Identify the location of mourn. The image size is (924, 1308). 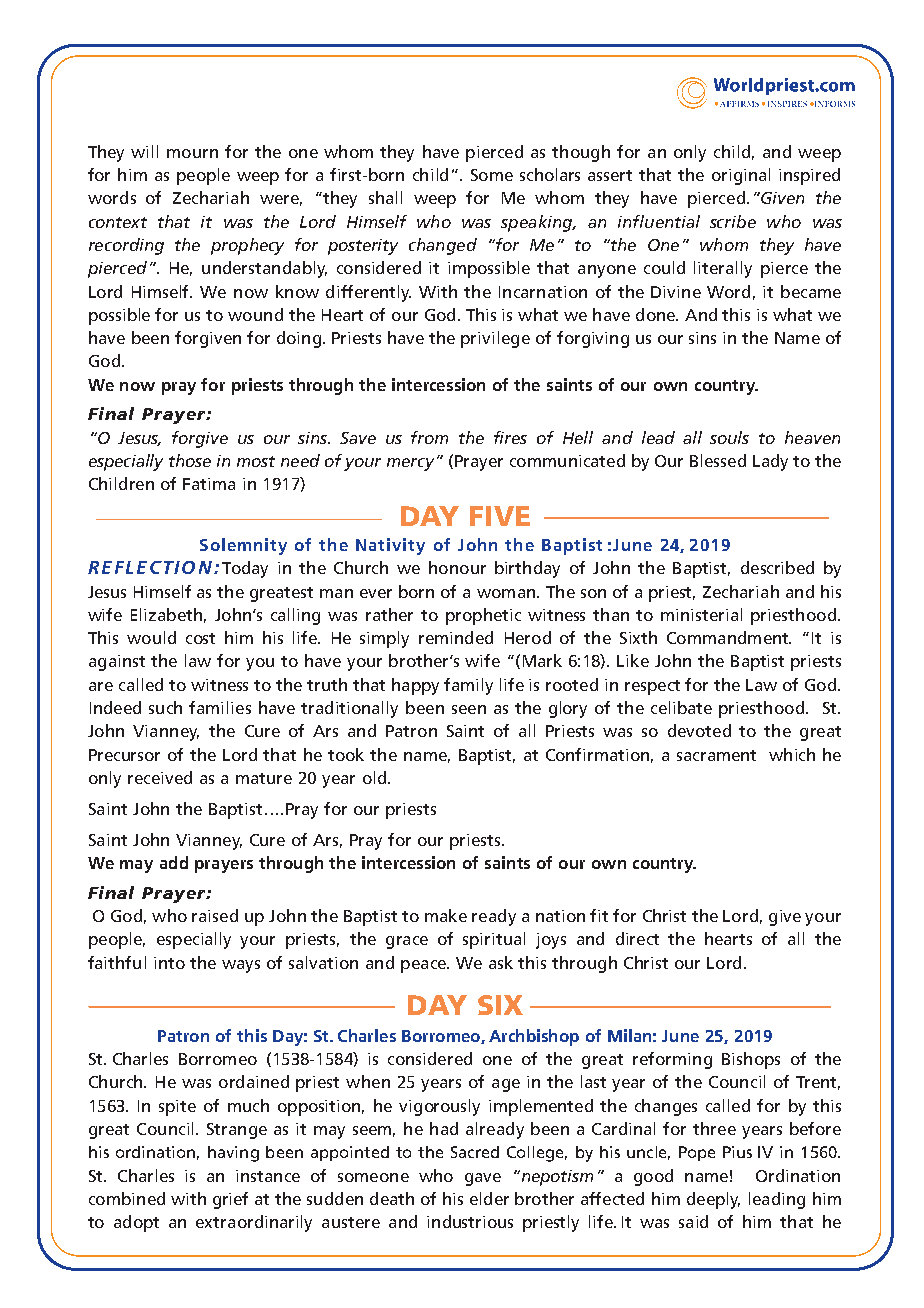
(192, 153).
